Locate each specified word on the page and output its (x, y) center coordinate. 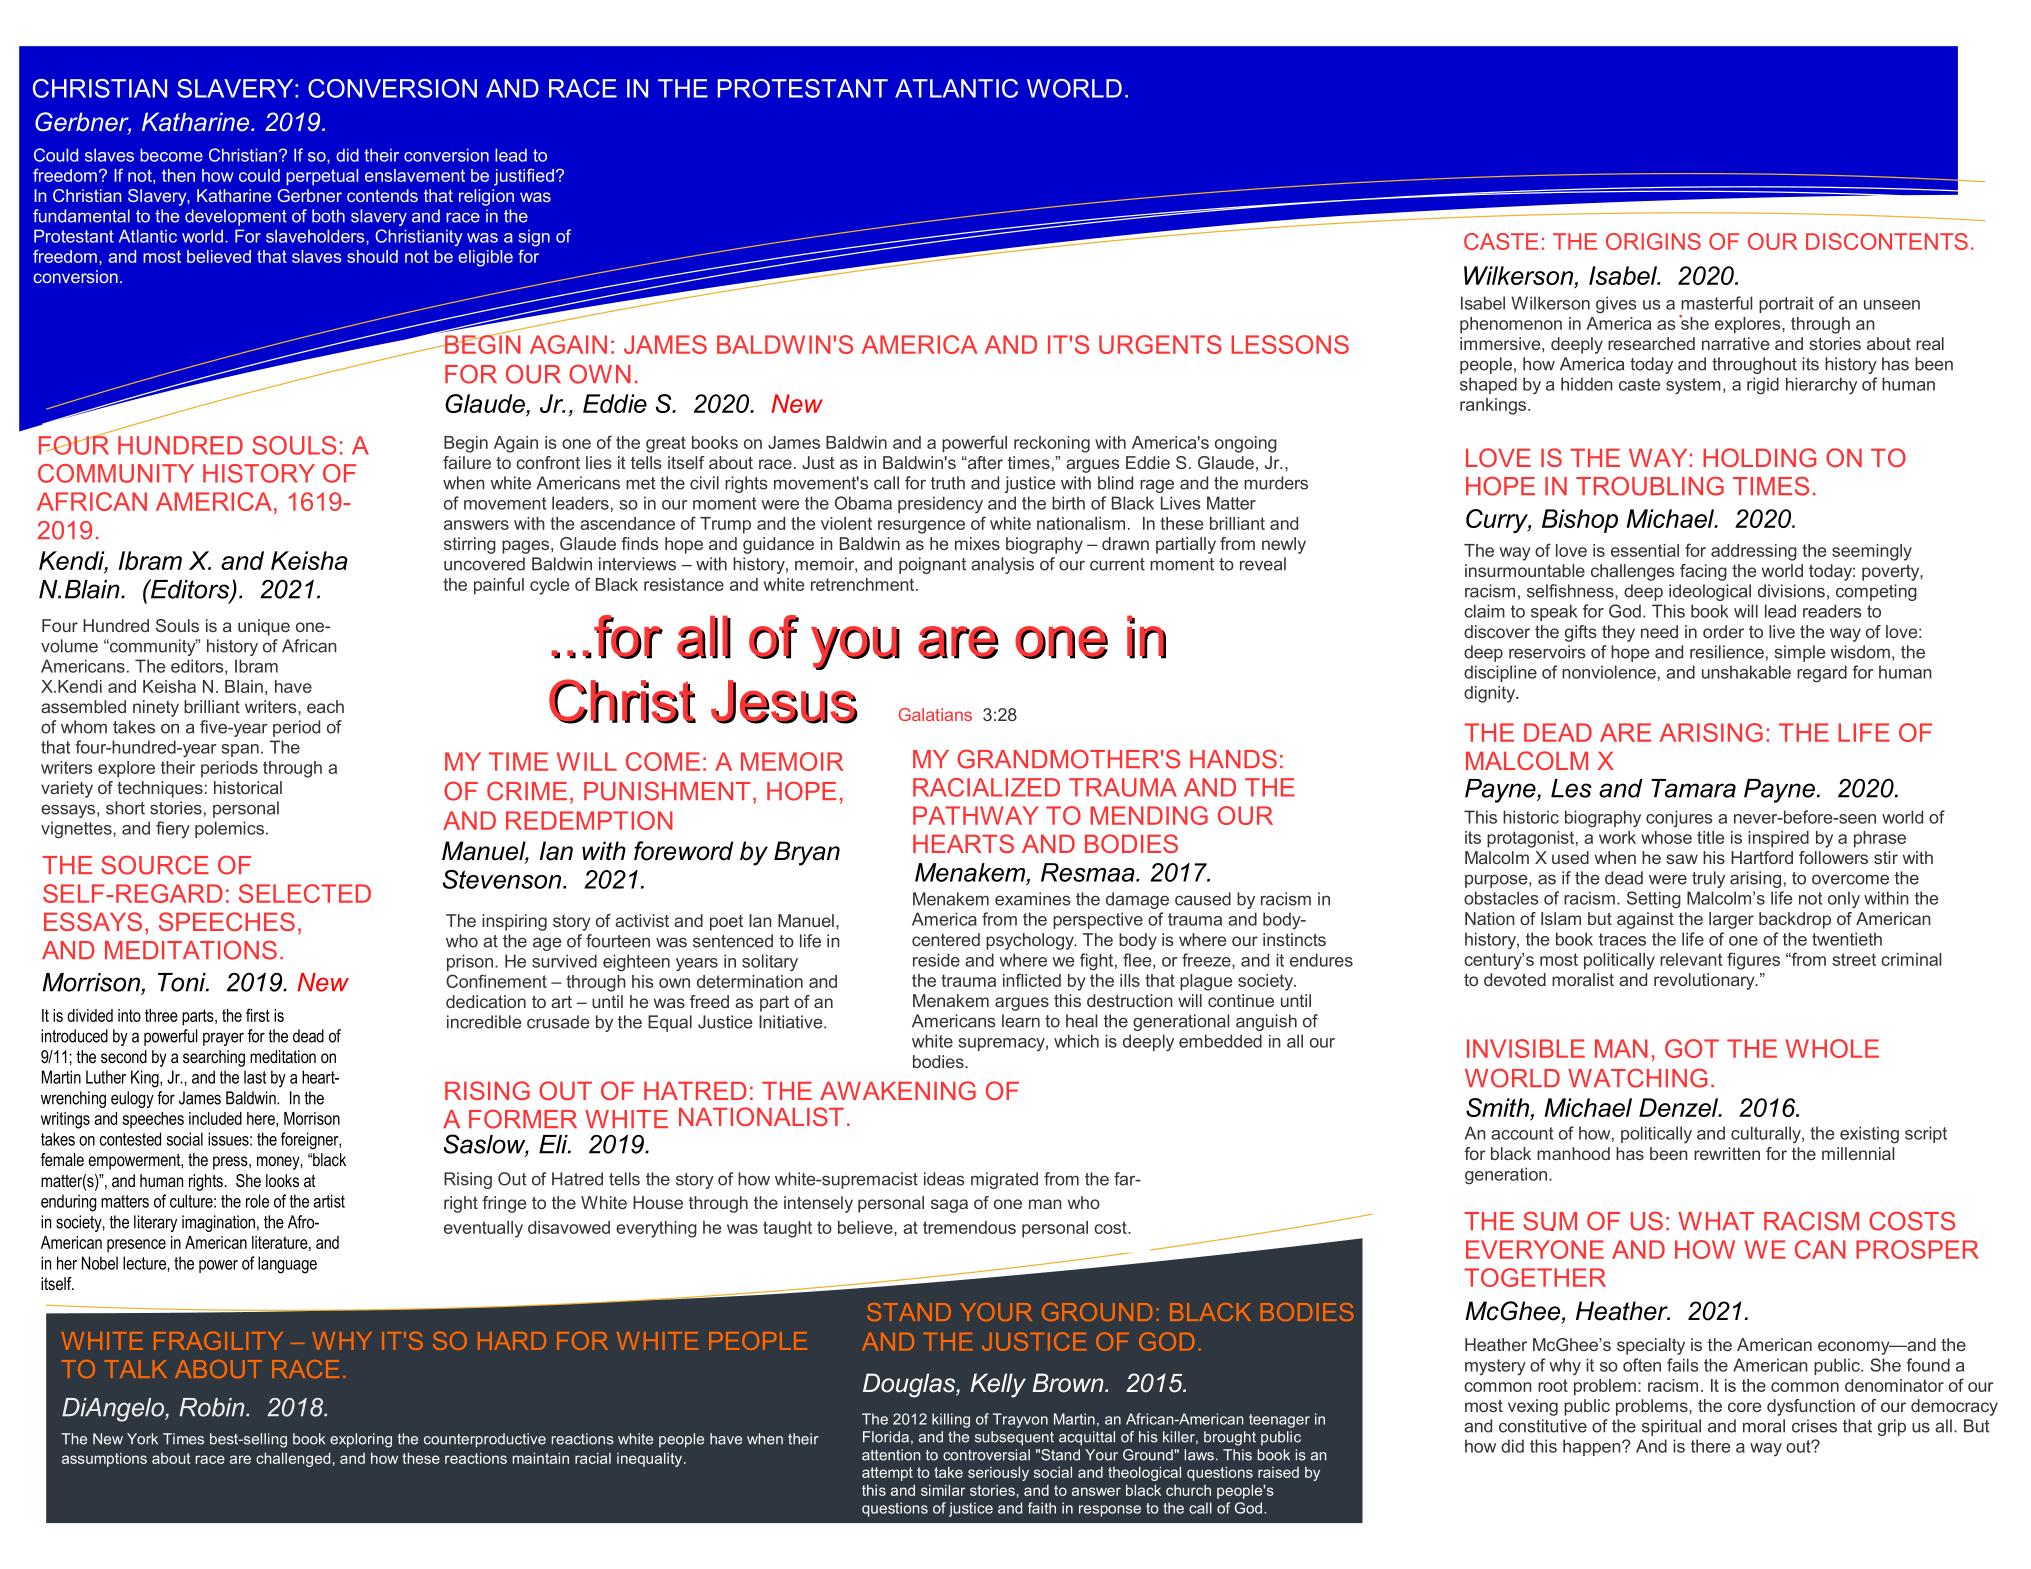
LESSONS (1290, 344)
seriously (998, 1473)
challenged (293, 1459)
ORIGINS (1653, 241)
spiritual (1671, 1427)
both (328, 216)
